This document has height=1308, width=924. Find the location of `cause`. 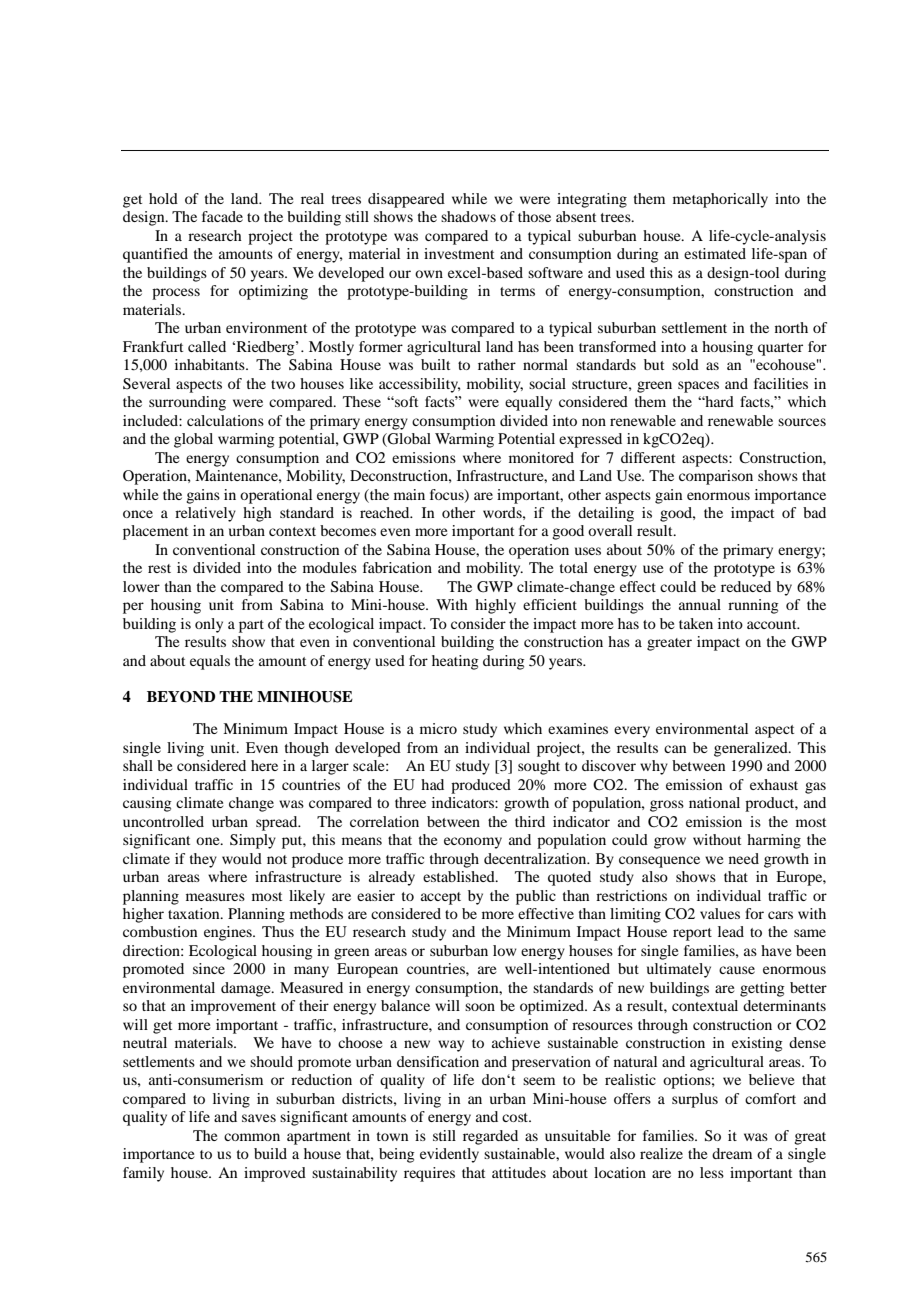

cause is located at coordinates (737, 970).
